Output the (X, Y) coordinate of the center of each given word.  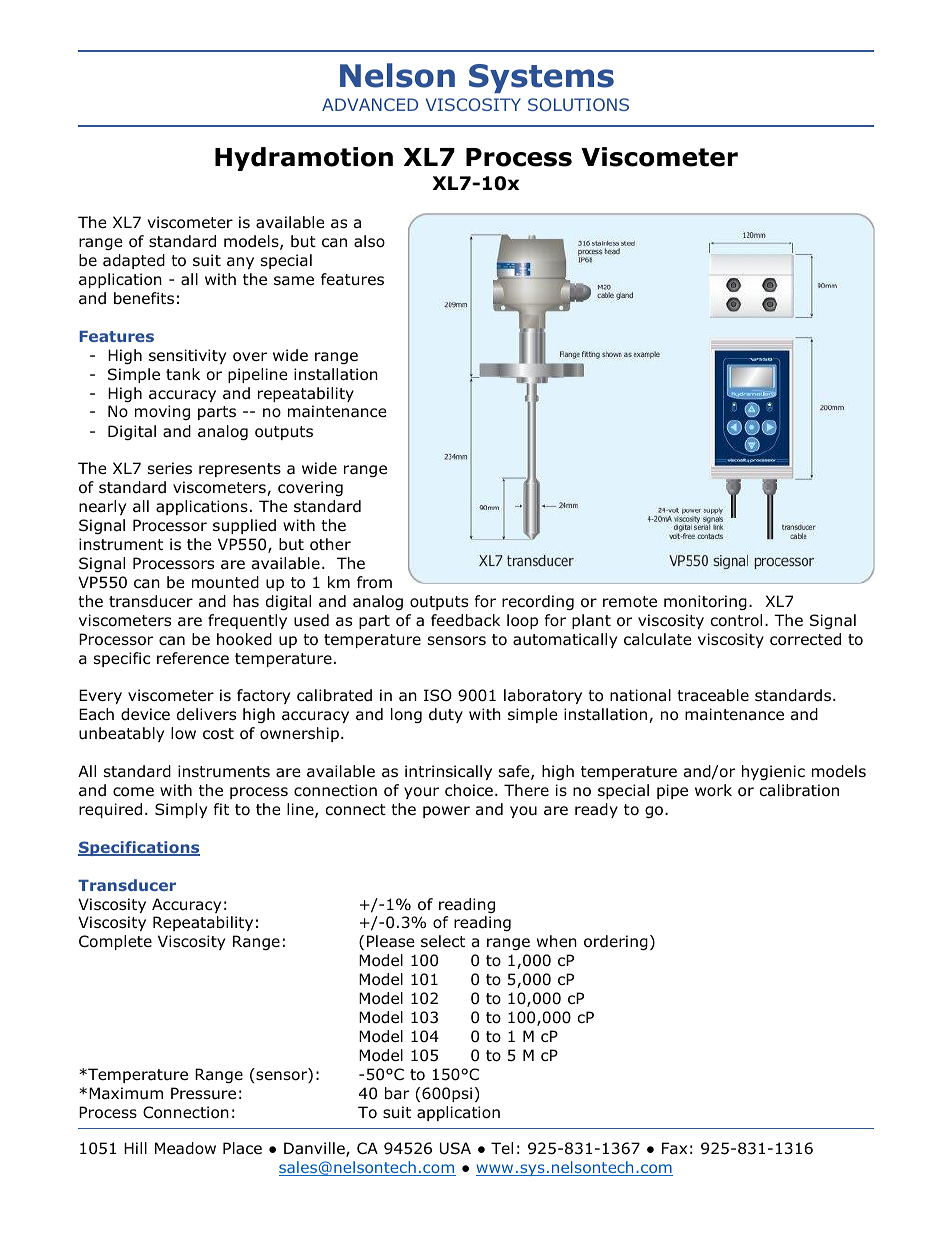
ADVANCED (370, 104)
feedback (465, 620)
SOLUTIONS (578, 104)
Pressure (203, 1093)
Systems (541, 78)
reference (193, 658)
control (736, 620)
